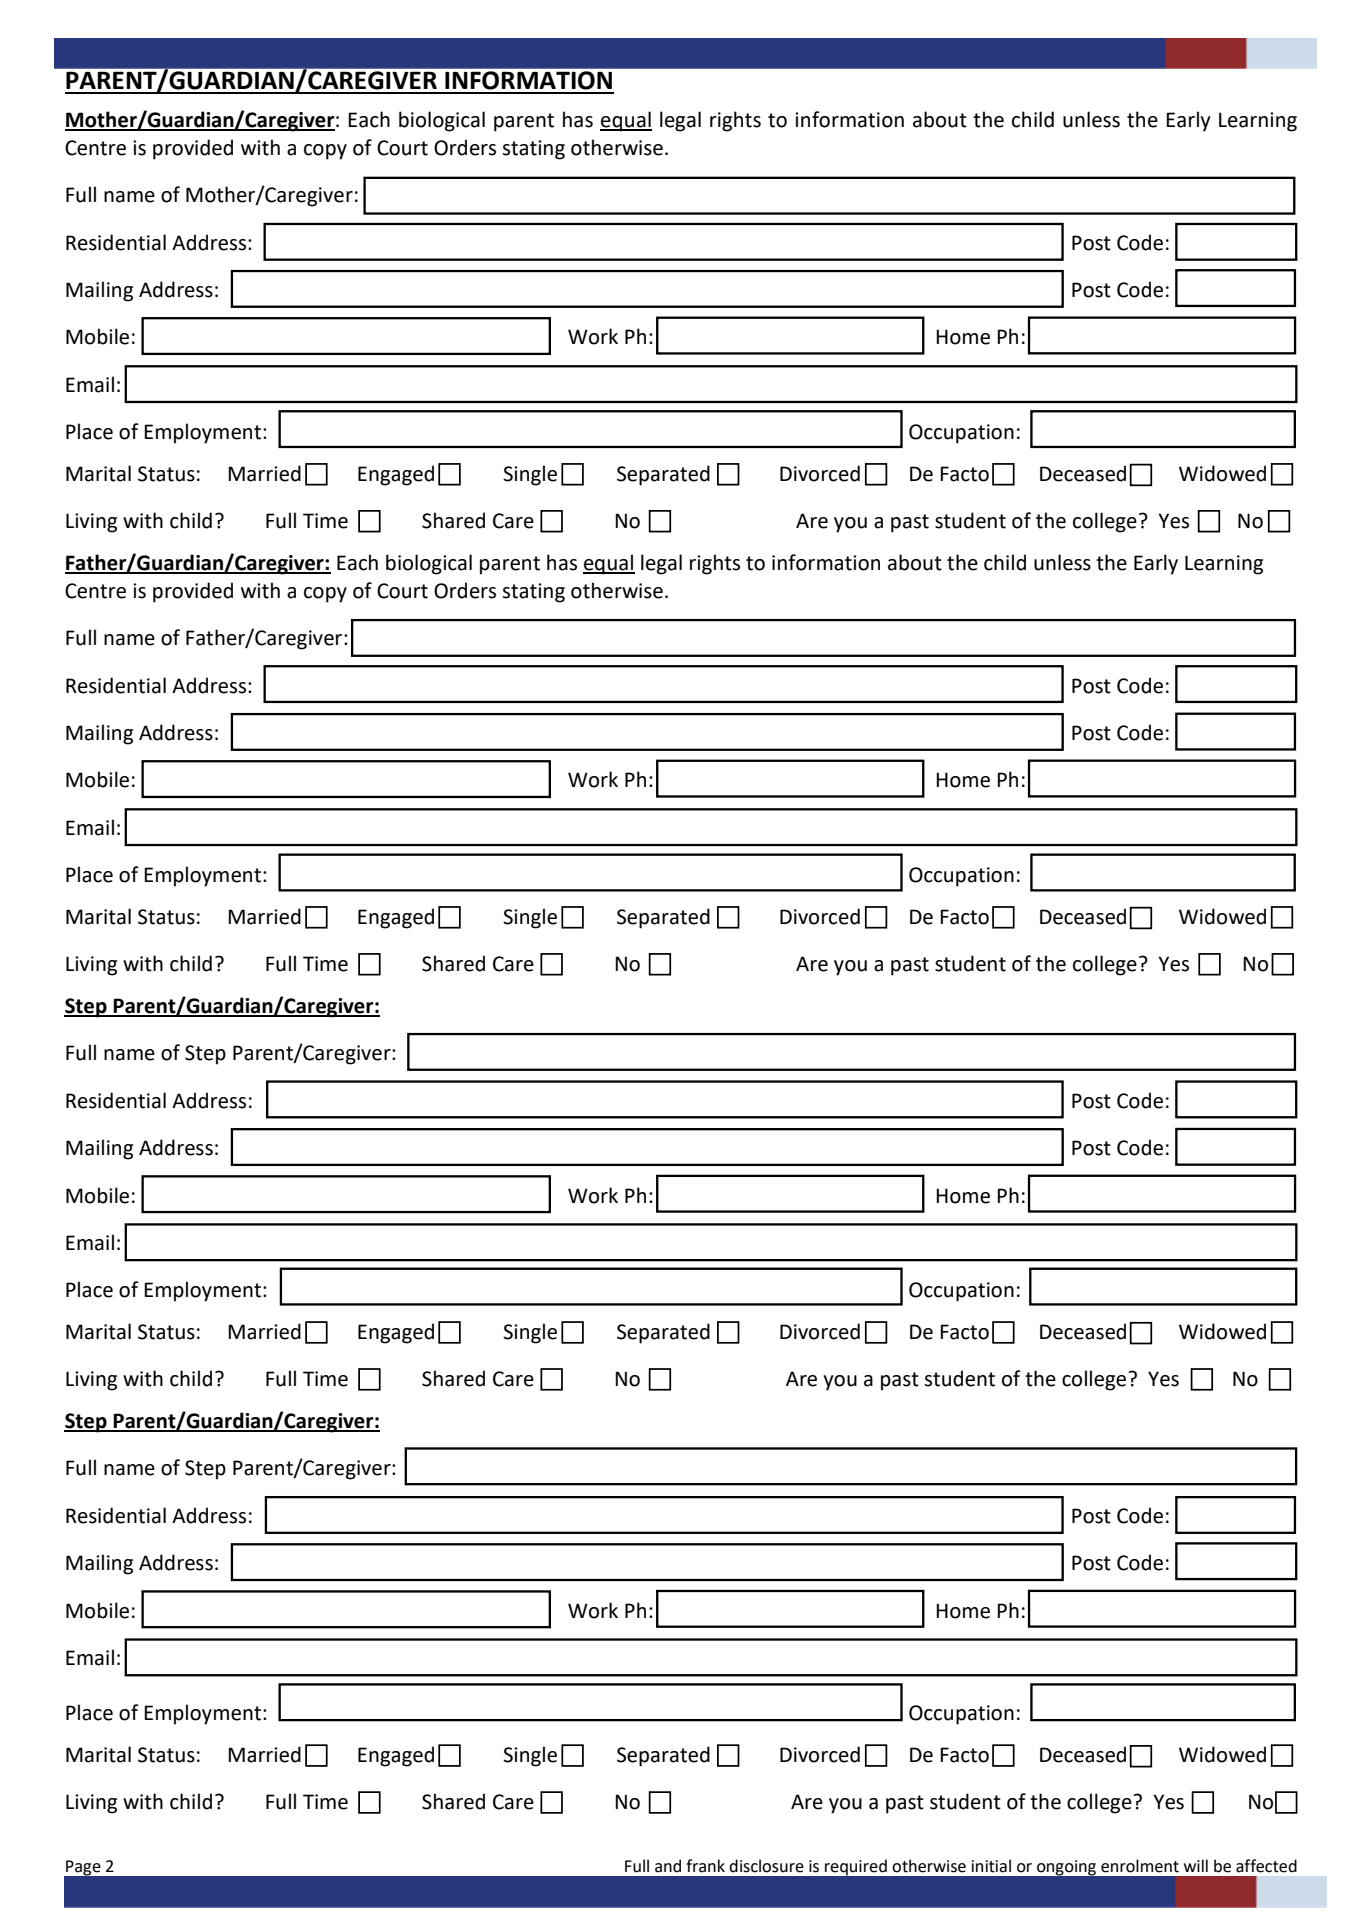 The width and height of the document is (1363, 1927). I want to click on enrolment, so click(1140, 1866).
